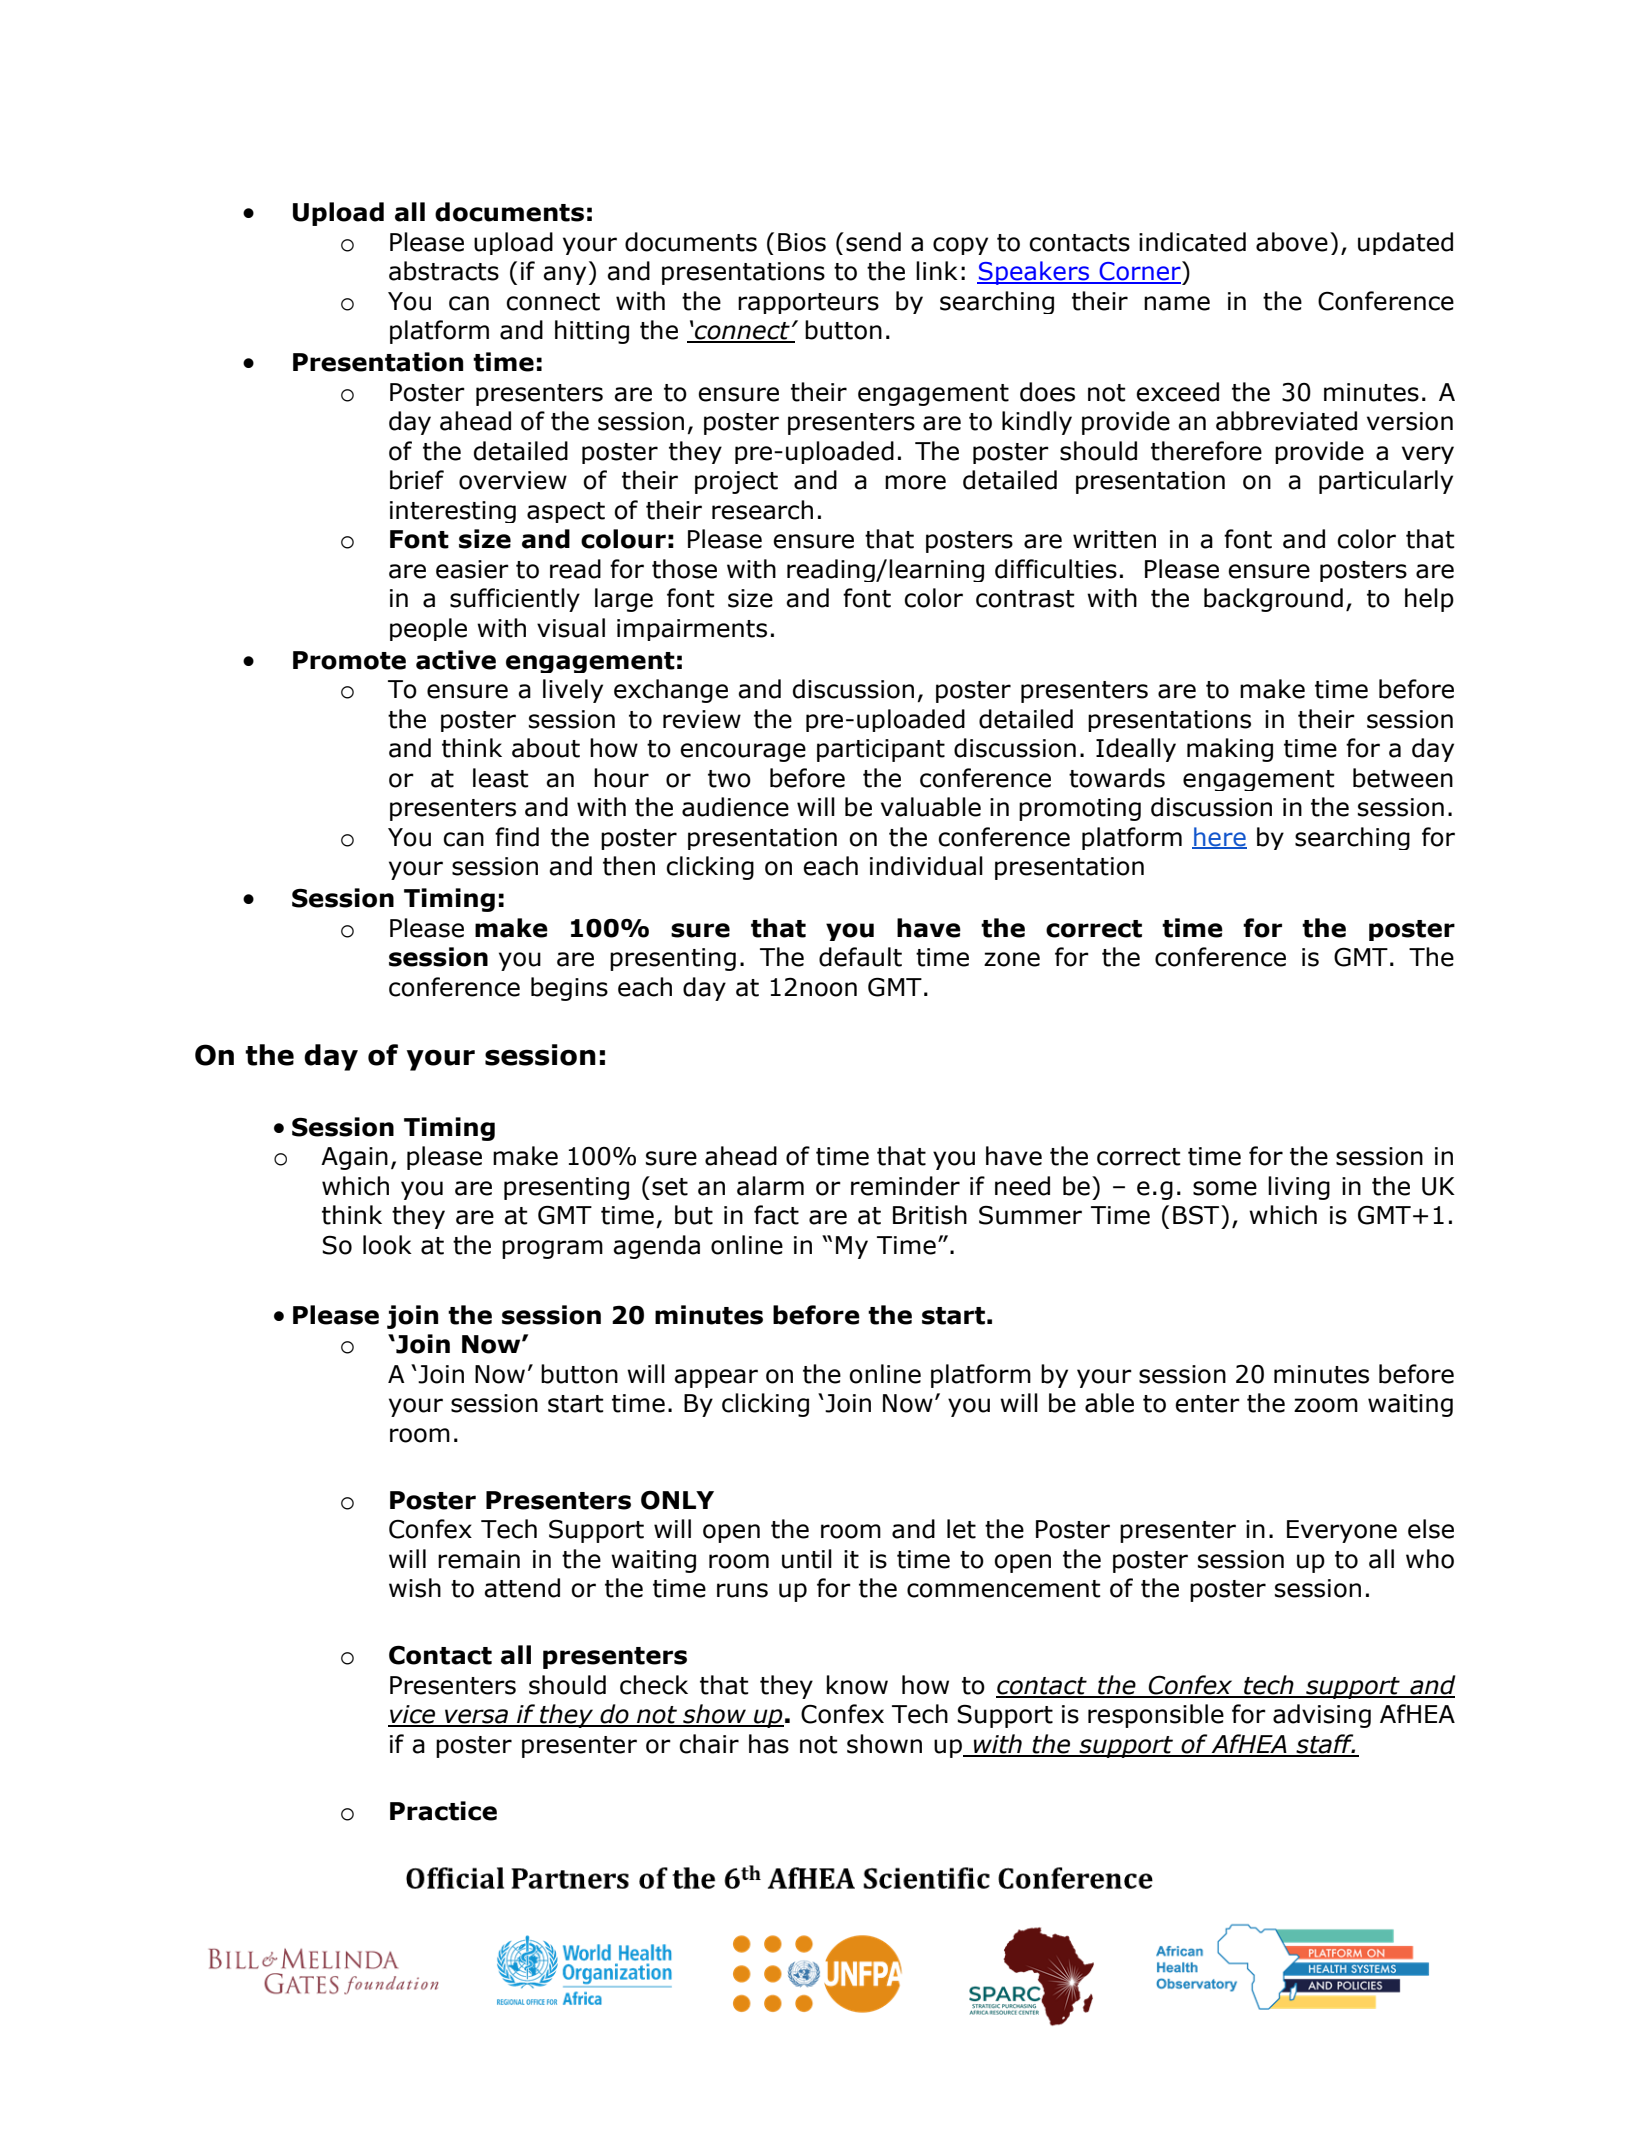 The width and height of the screenshot is (1649, 2134). Describe the element at coordinates (1325, 1745) in the screenshot. I see `staff` at that location.
